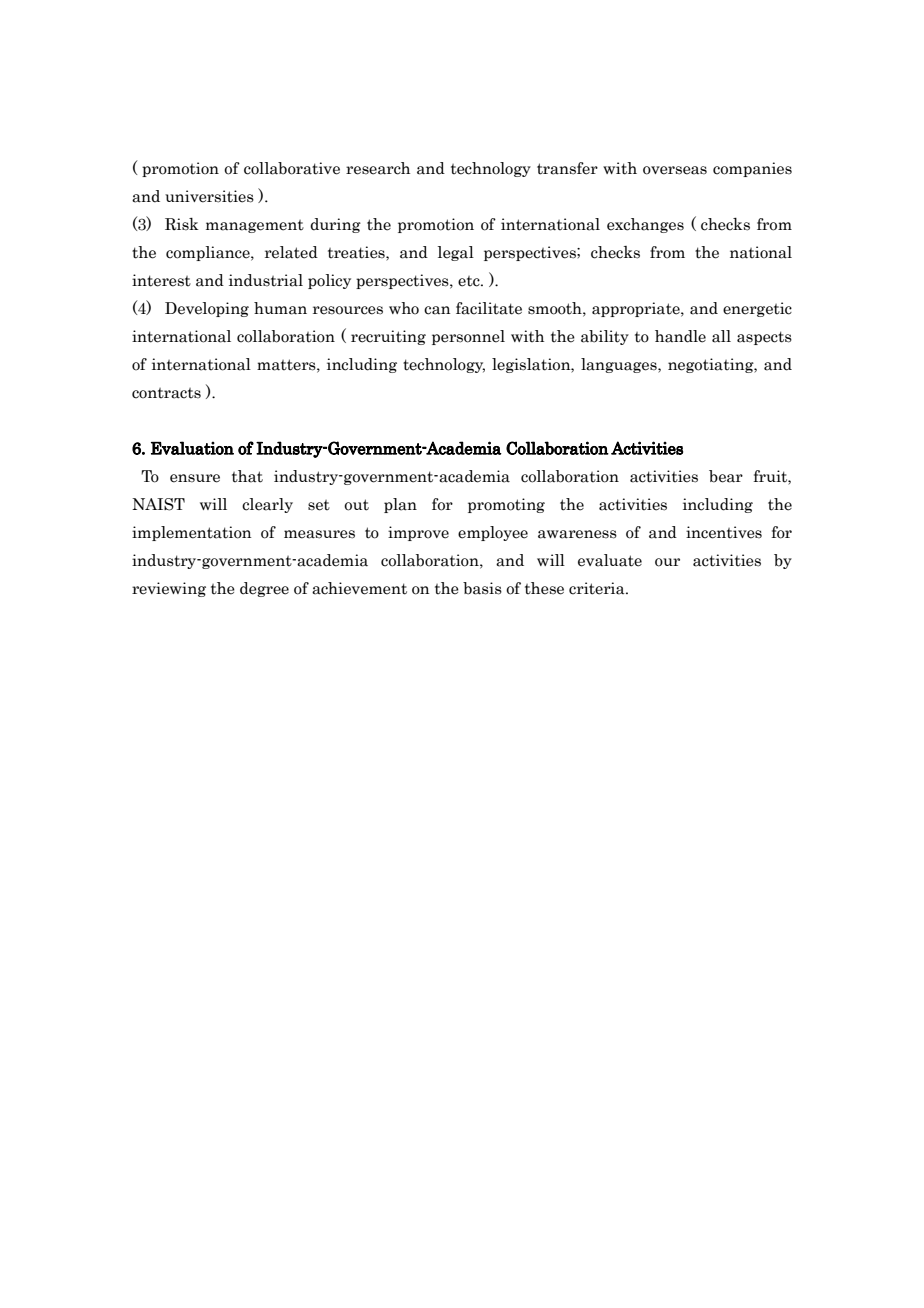 Image resolution: width=924 pixels, height=1308 pixels. What do you see at coordinates (482, 588) in the page?
I see `basis` at bounding box center [482, 588].
